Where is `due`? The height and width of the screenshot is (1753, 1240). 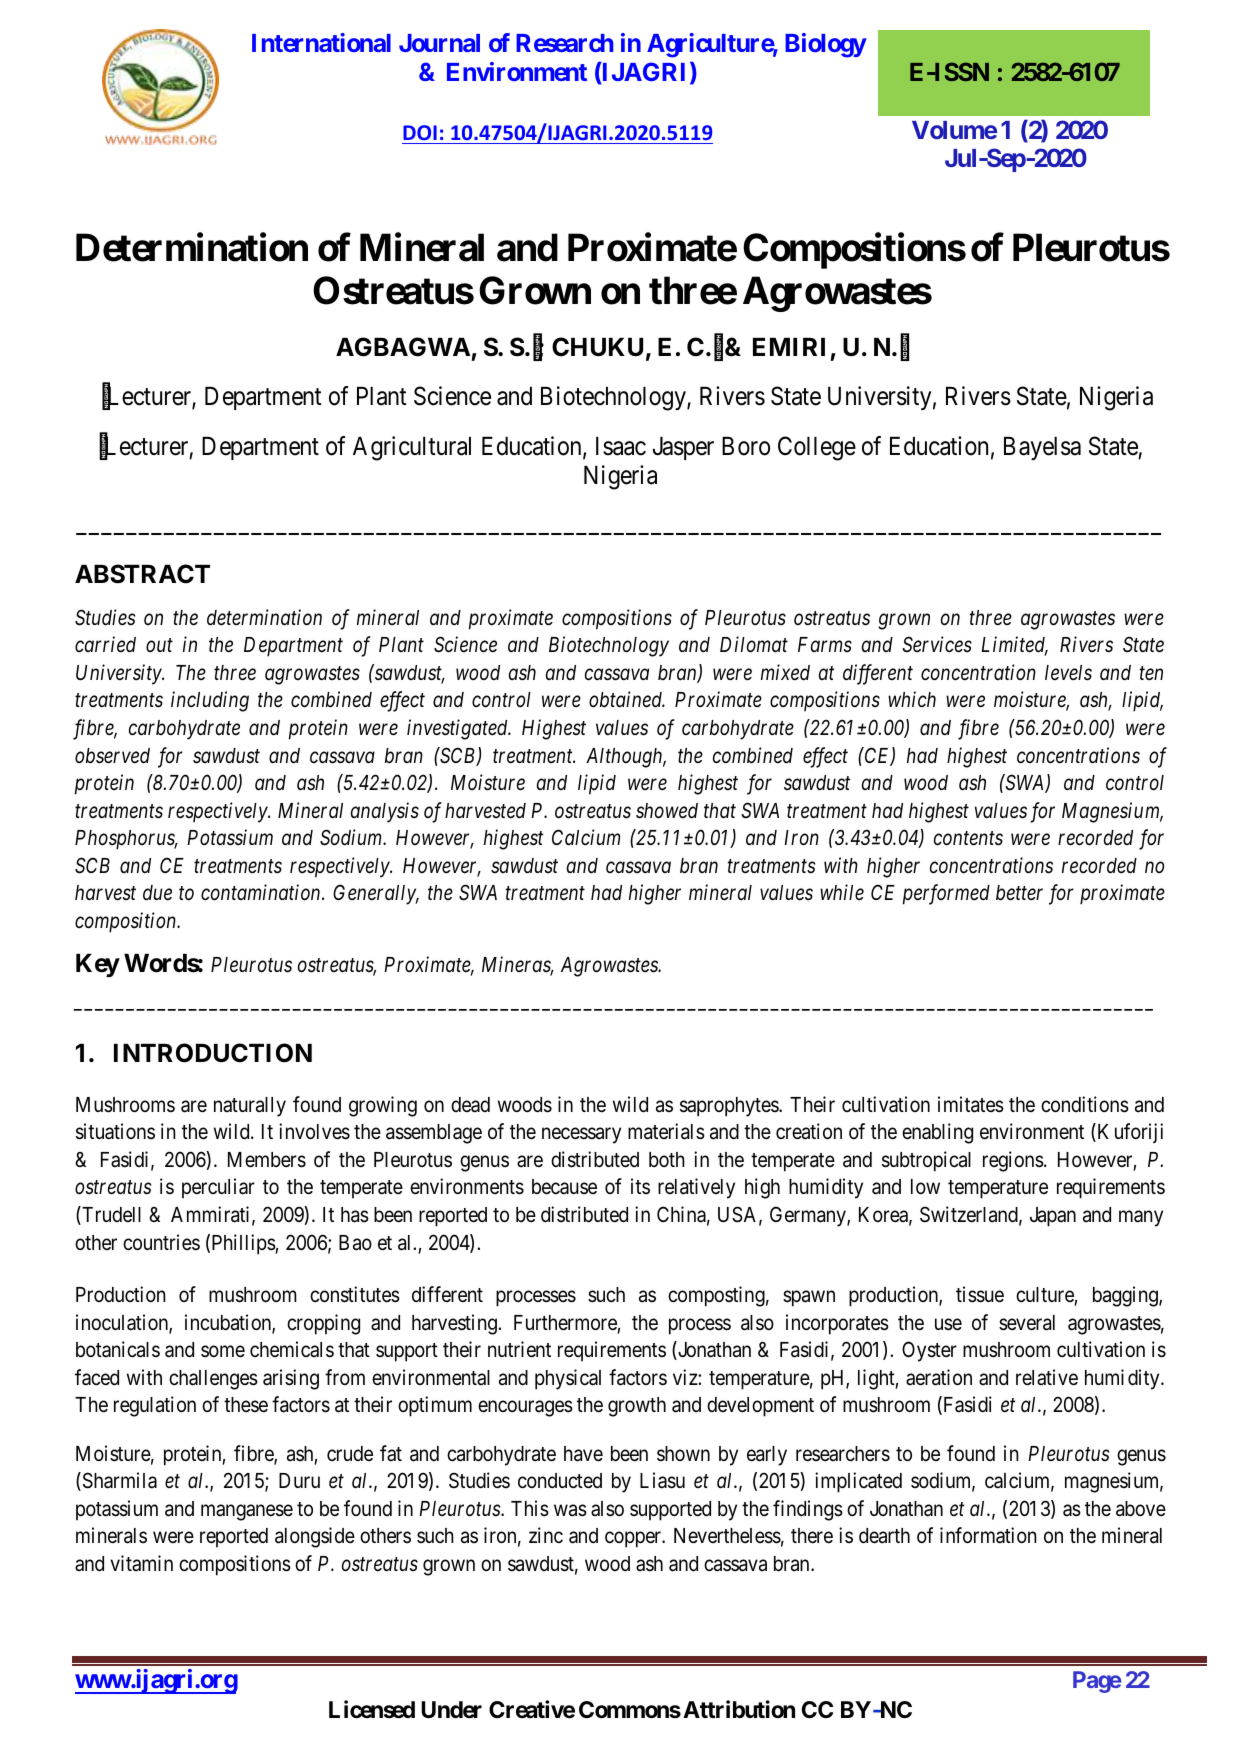
due is located at coordinates (157, 893).
